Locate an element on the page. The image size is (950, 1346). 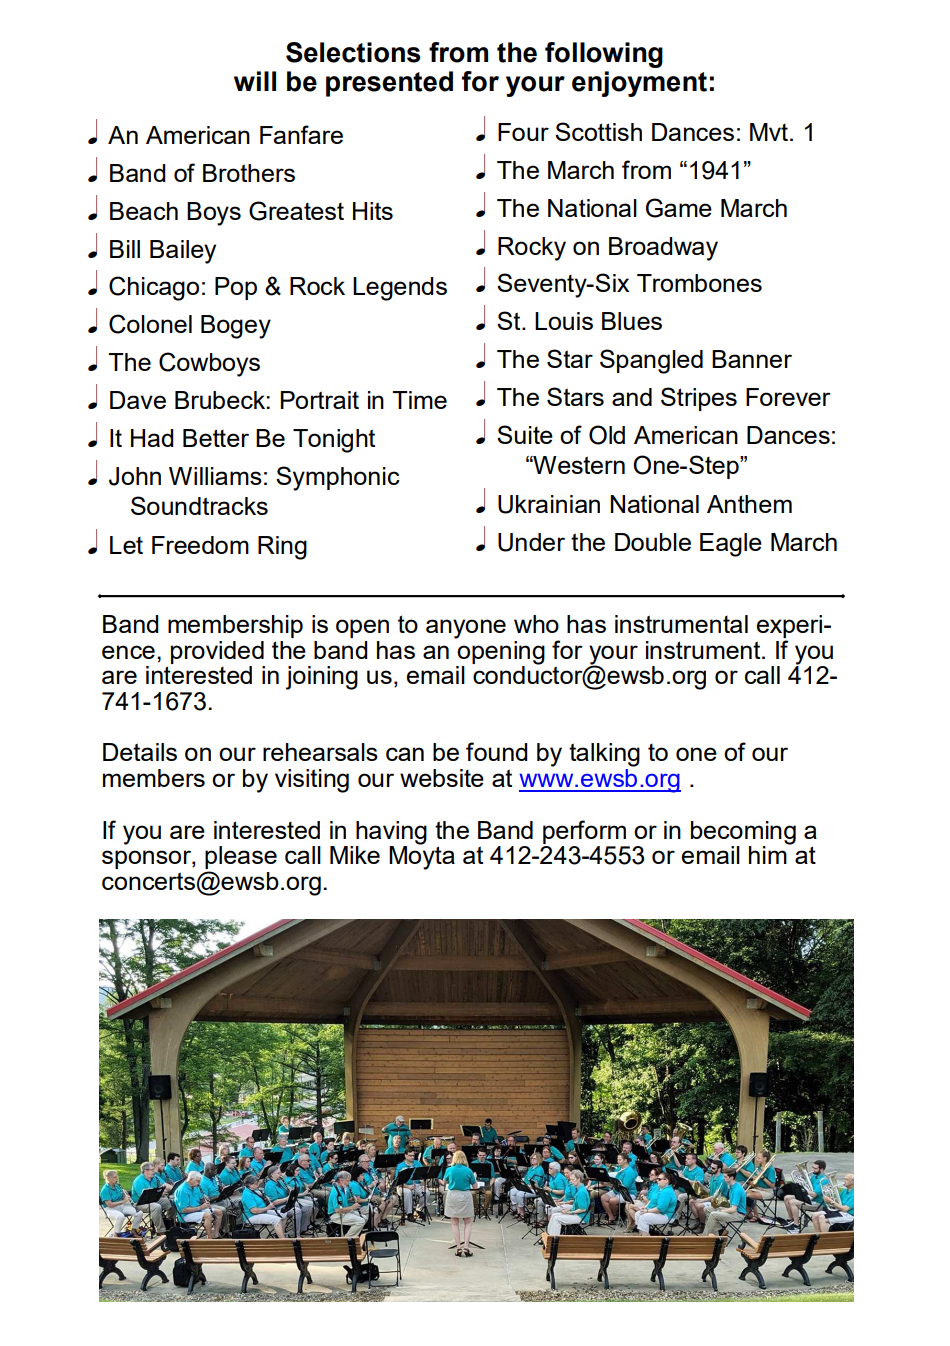
having is located at coordinates (391, 834).
